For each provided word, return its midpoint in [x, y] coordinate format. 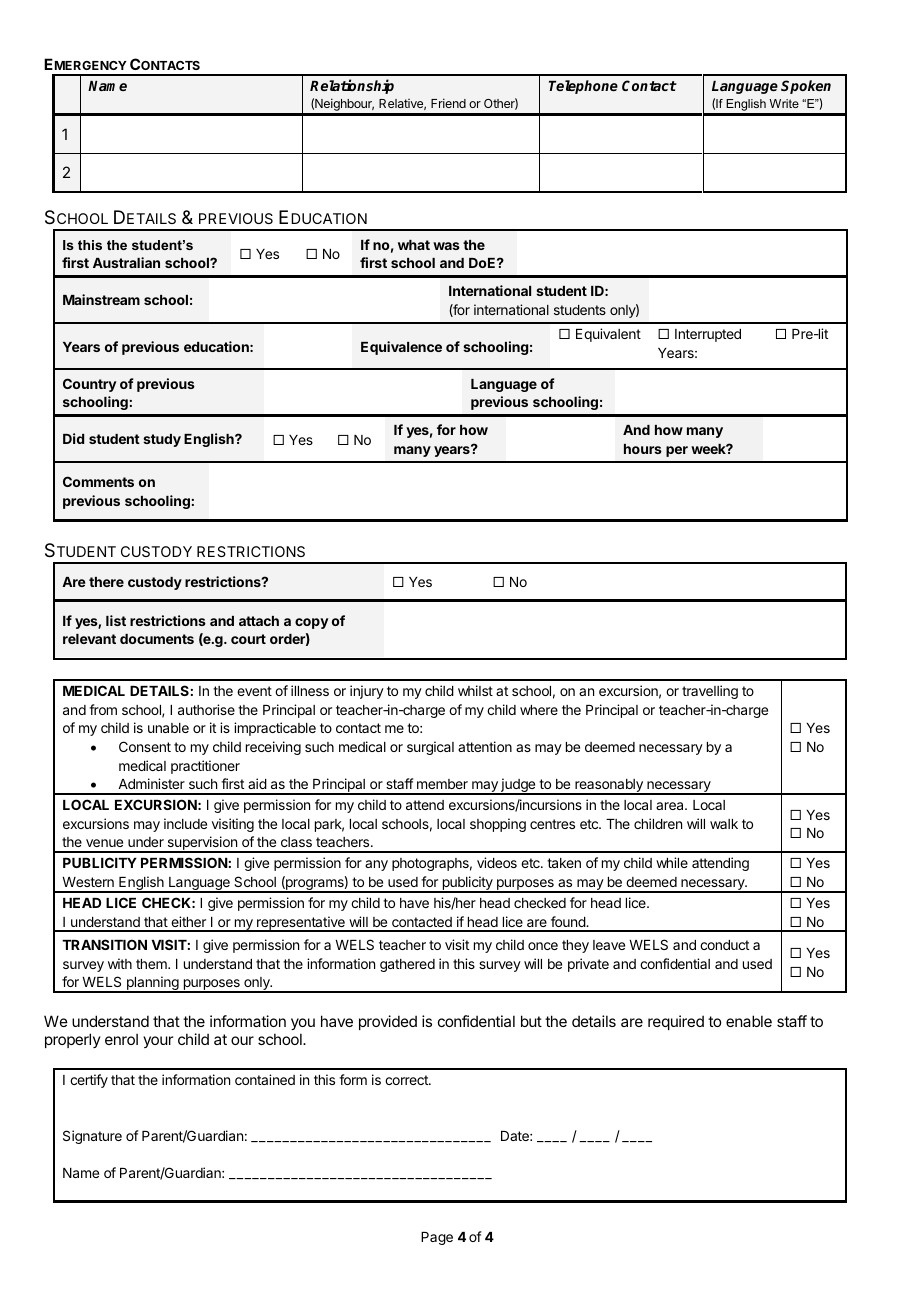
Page [437, 1238]
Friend [448, 103]
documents [157, 639]
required [676, 1022]
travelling [710, 692]
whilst [475, 690]
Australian [126, 262]
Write [784, 103]
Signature [92, 1137]
